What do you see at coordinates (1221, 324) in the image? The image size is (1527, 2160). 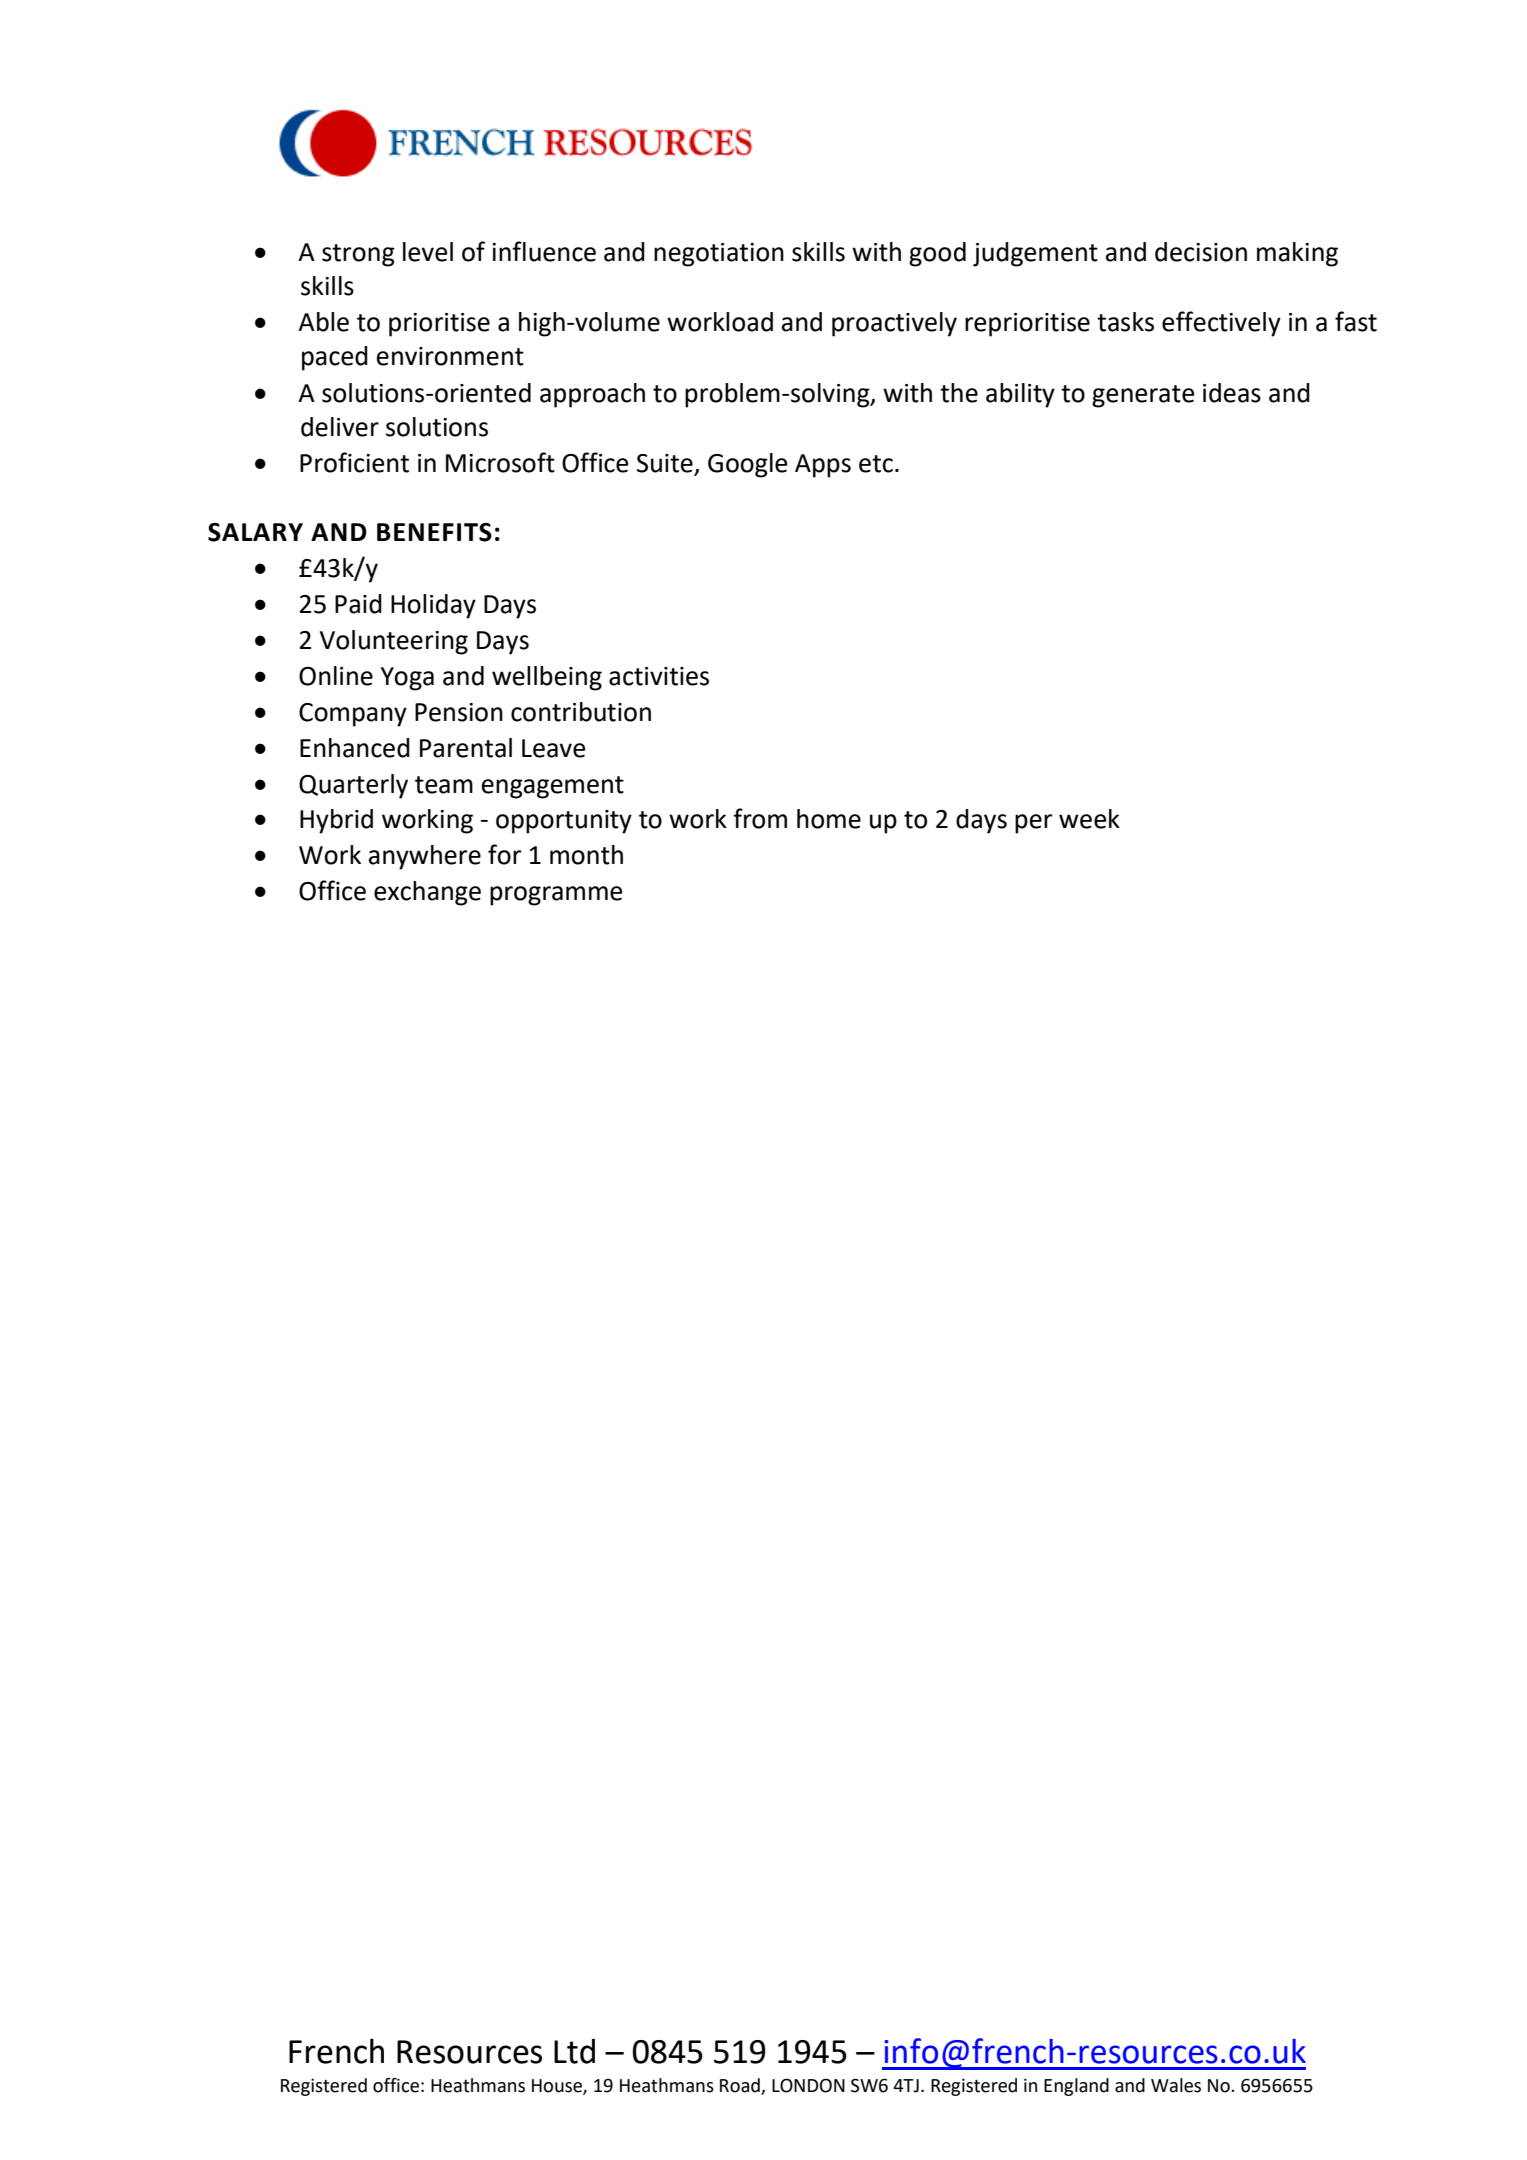 I see `effectively` at bounding box center [1221, 324].
